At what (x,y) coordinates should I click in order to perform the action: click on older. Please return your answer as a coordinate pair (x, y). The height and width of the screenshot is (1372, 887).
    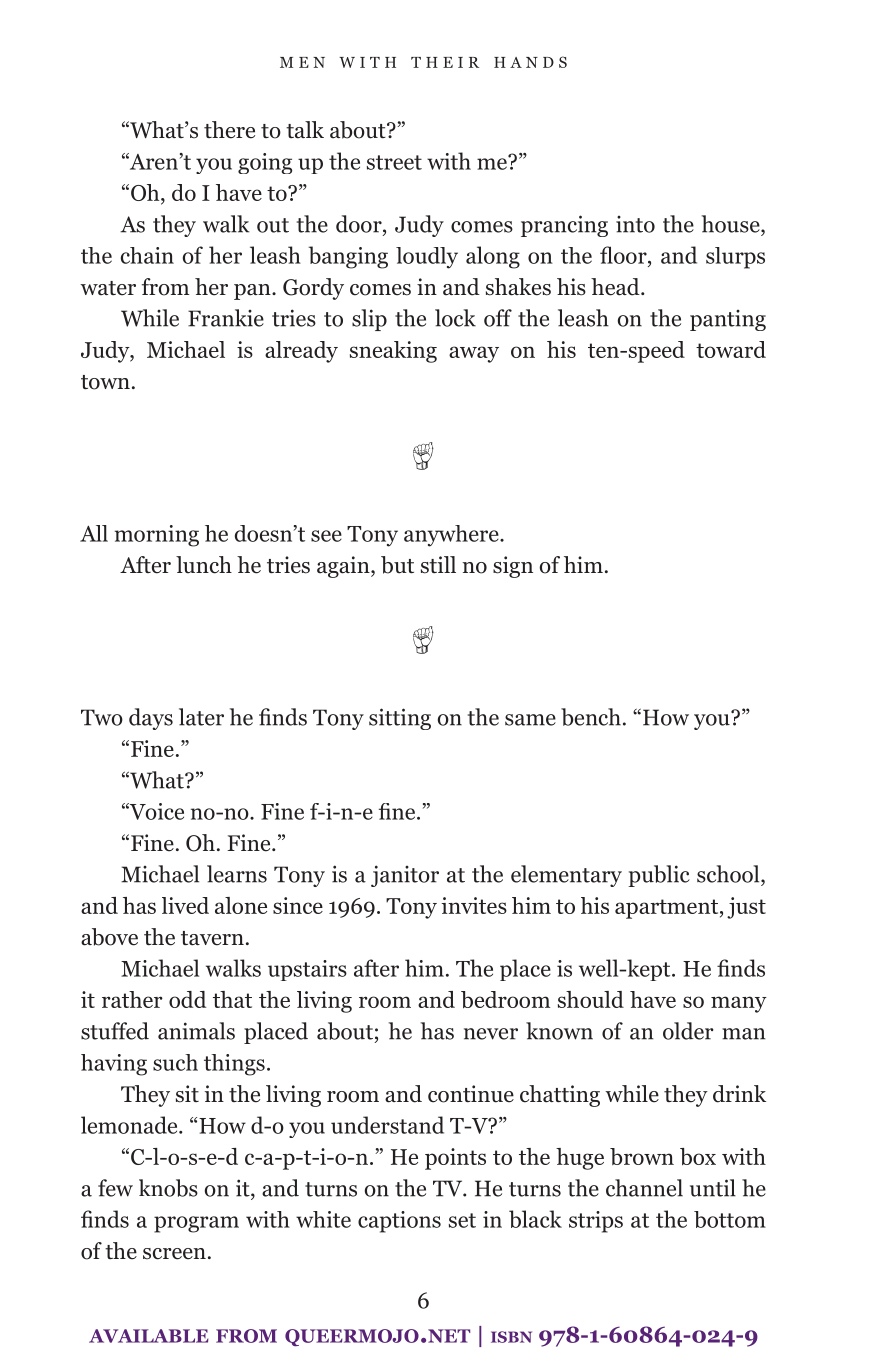
    Looking at the image, I should click on (688, 1031).
